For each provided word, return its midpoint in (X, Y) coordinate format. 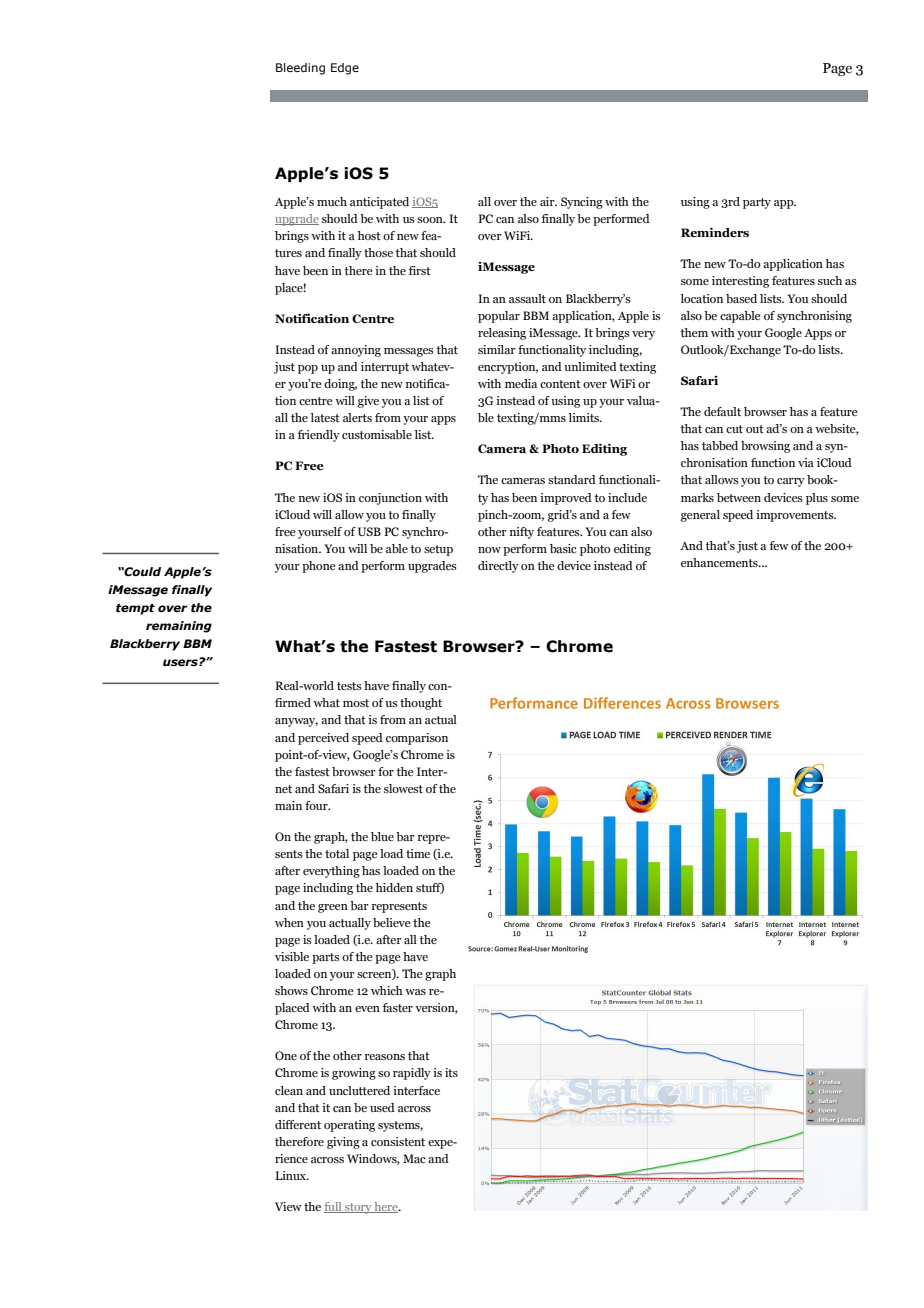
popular (499, 317)
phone (318, 567)
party (757, 203)
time (418, 853)
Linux (291, 1175)
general (700, 516)
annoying (356, 351)
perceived (323, 739)
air (548, 201)
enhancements (720, 562)
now (489, 550)
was (415, 992)
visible (292, 956)
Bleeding (300, 69)
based (741, 298)
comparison (417, 739)
